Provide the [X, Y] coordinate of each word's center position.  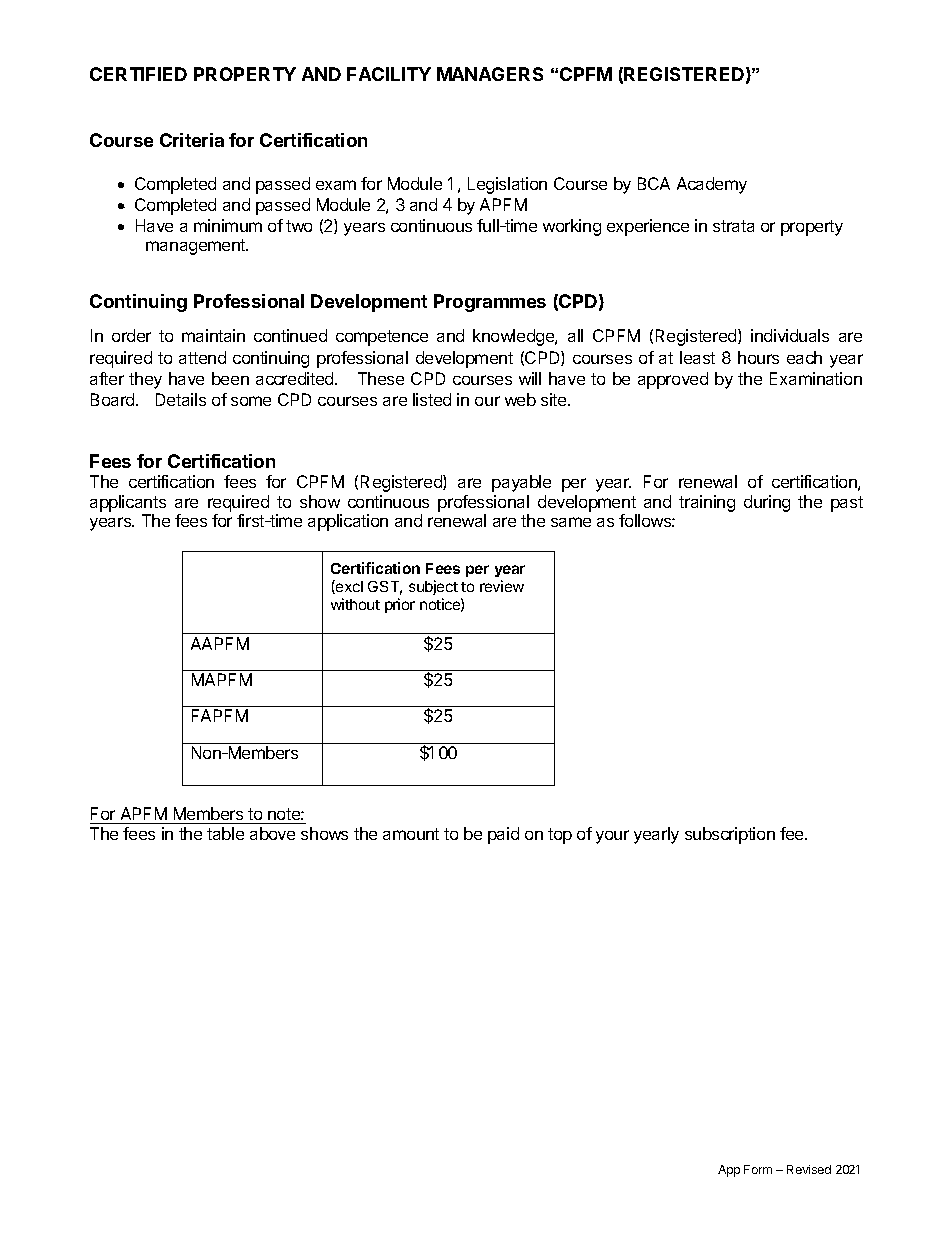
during [767, 503]
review [502, 586]
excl [348, 587]
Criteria [192, 140]
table [225, 833]
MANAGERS [490, 74]
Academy [712, 185]
